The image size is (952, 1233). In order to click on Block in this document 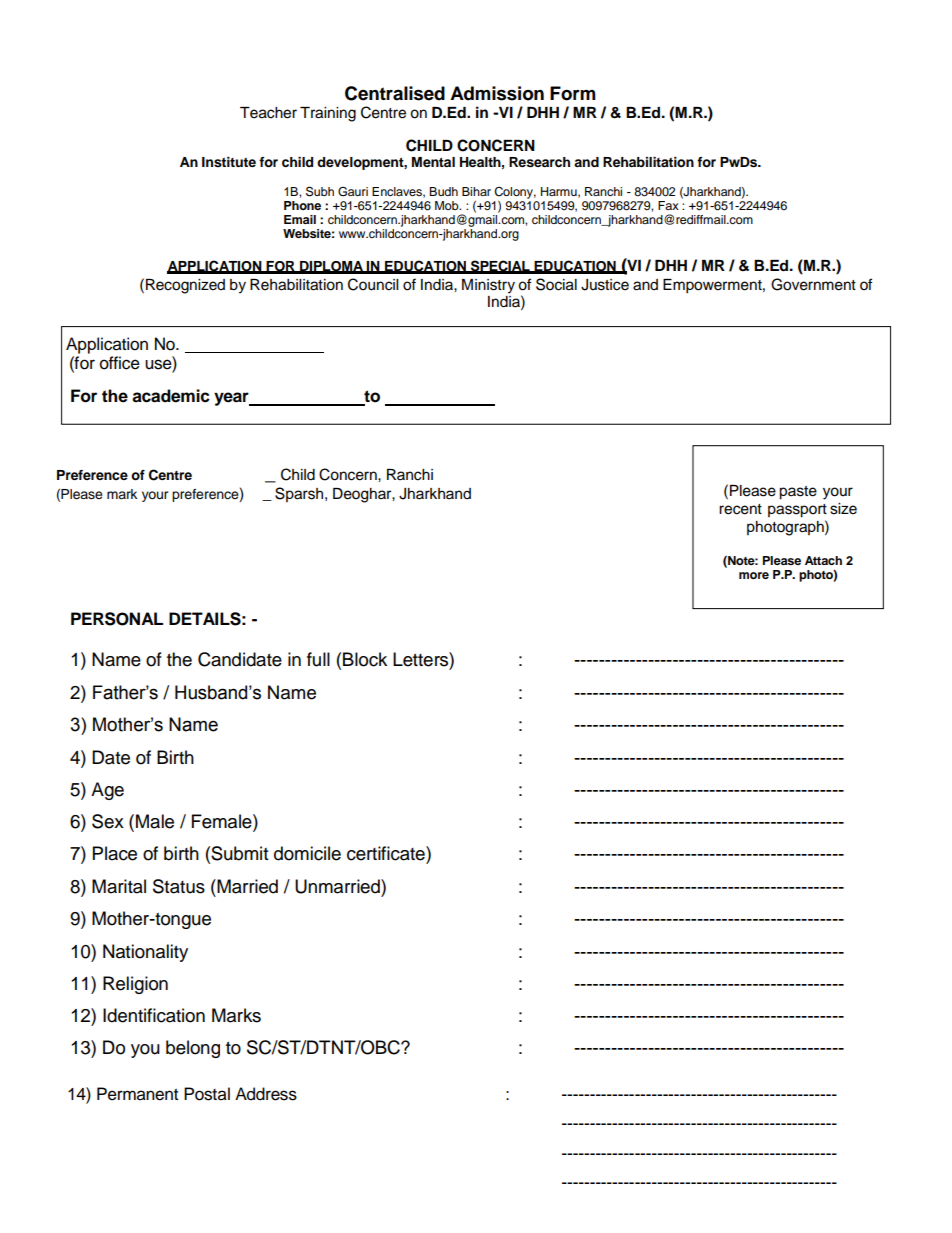, I will do `click(365, 659)`.
